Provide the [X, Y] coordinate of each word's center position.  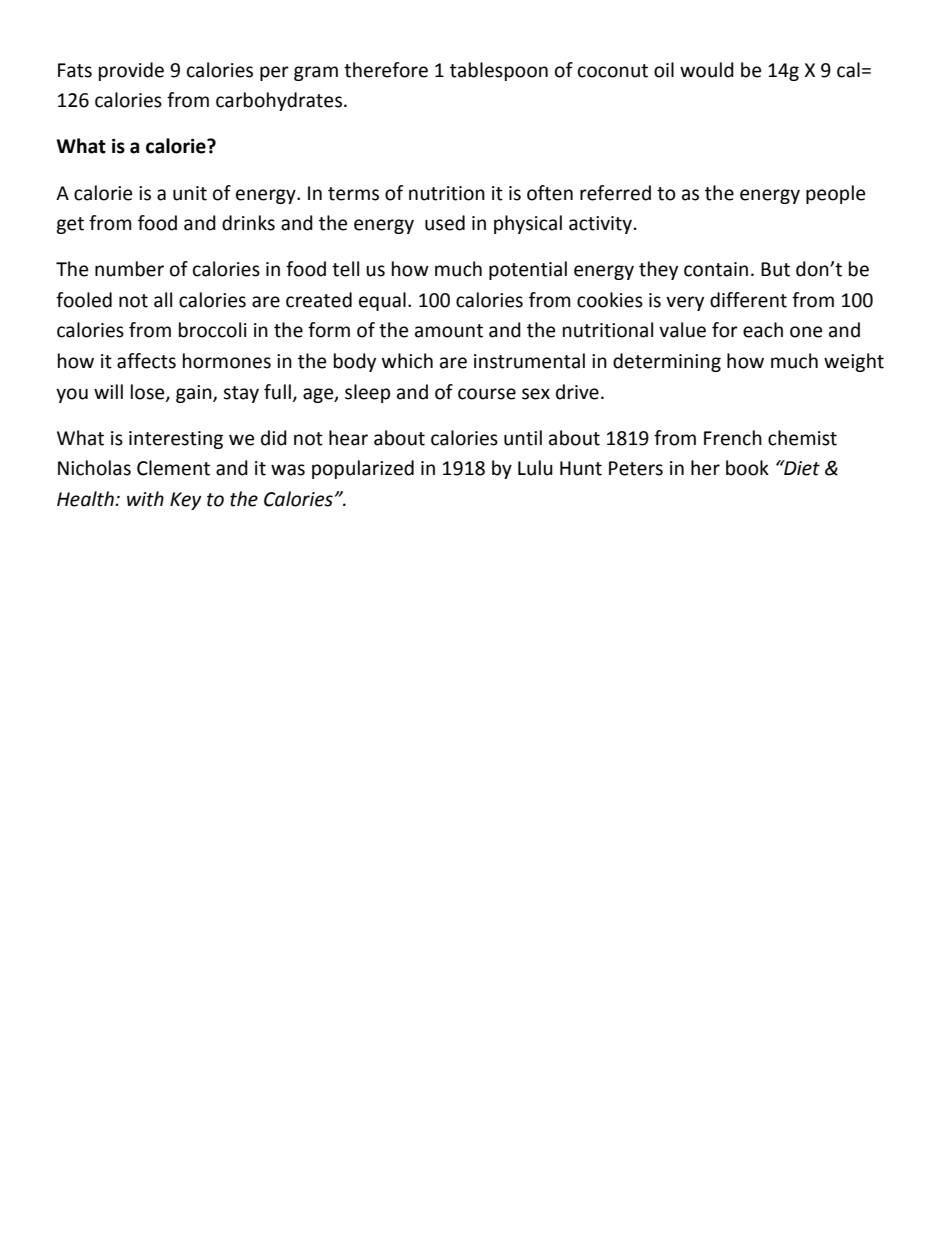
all [163, 300]
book [747, 468]
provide [131, 71]
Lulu [535, 468]
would [707, 70]
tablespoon [499, 71]
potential [528, 270]
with [145, 499]
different [748, 300]
